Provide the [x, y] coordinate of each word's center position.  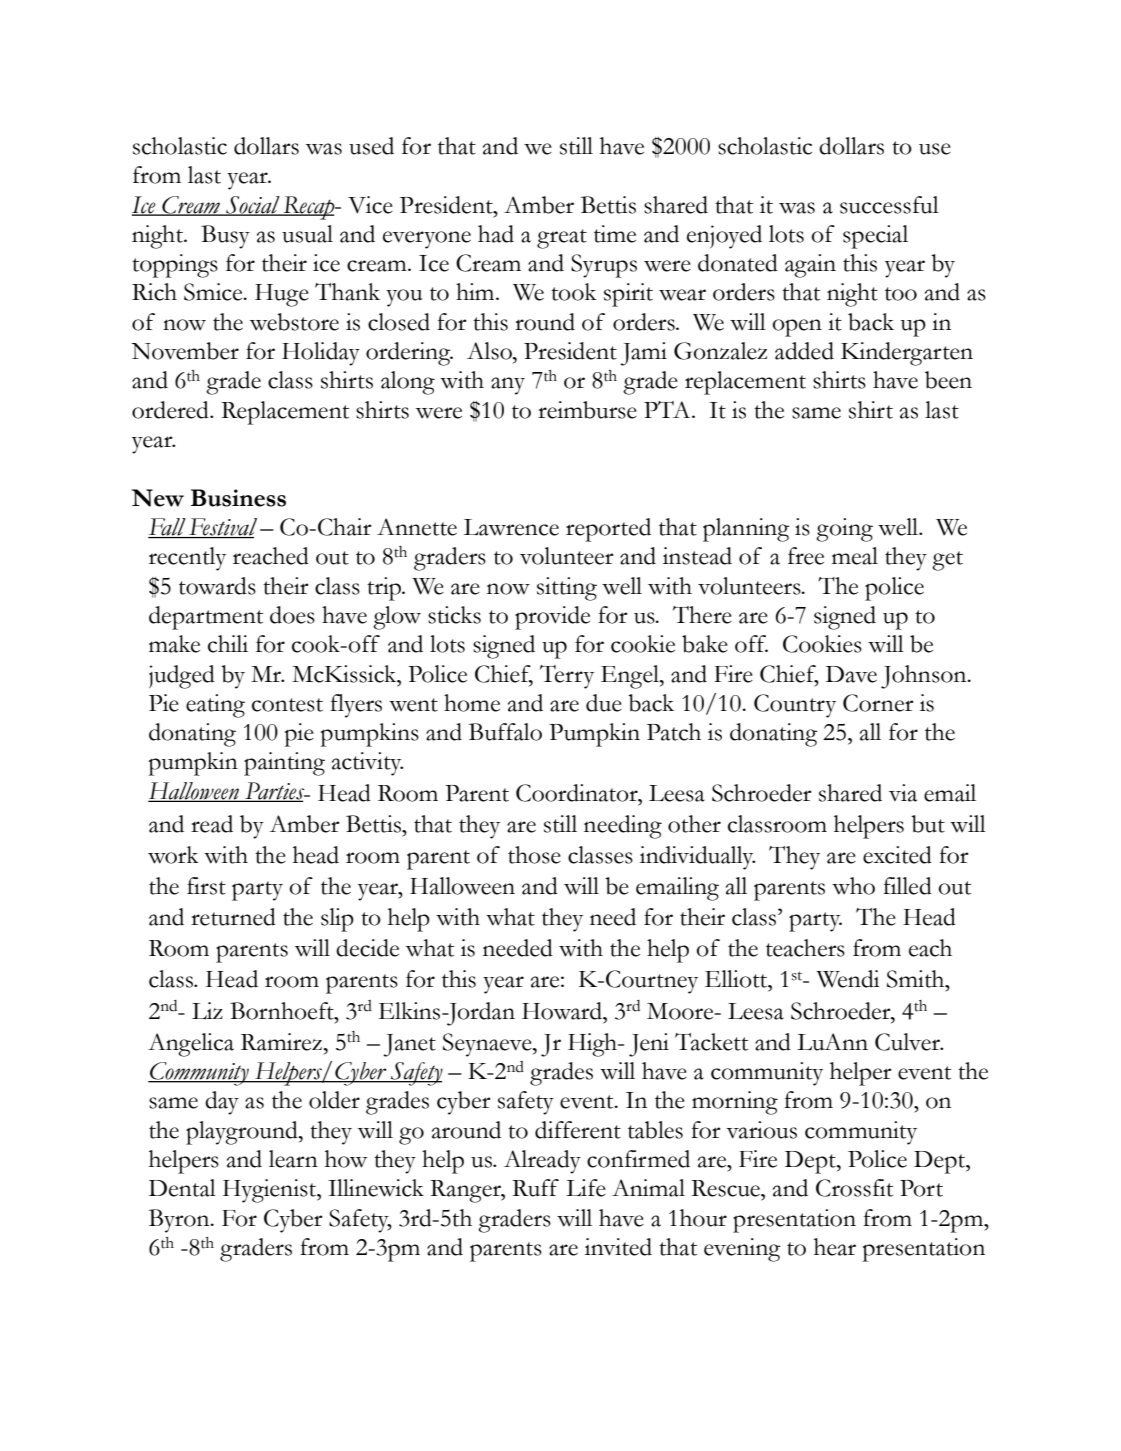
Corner [878, 703]
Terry [567, 677]
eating [215, 706]
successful [889, 205]
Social [253, 205]
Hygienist [271, 1191]
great [562, 239]
